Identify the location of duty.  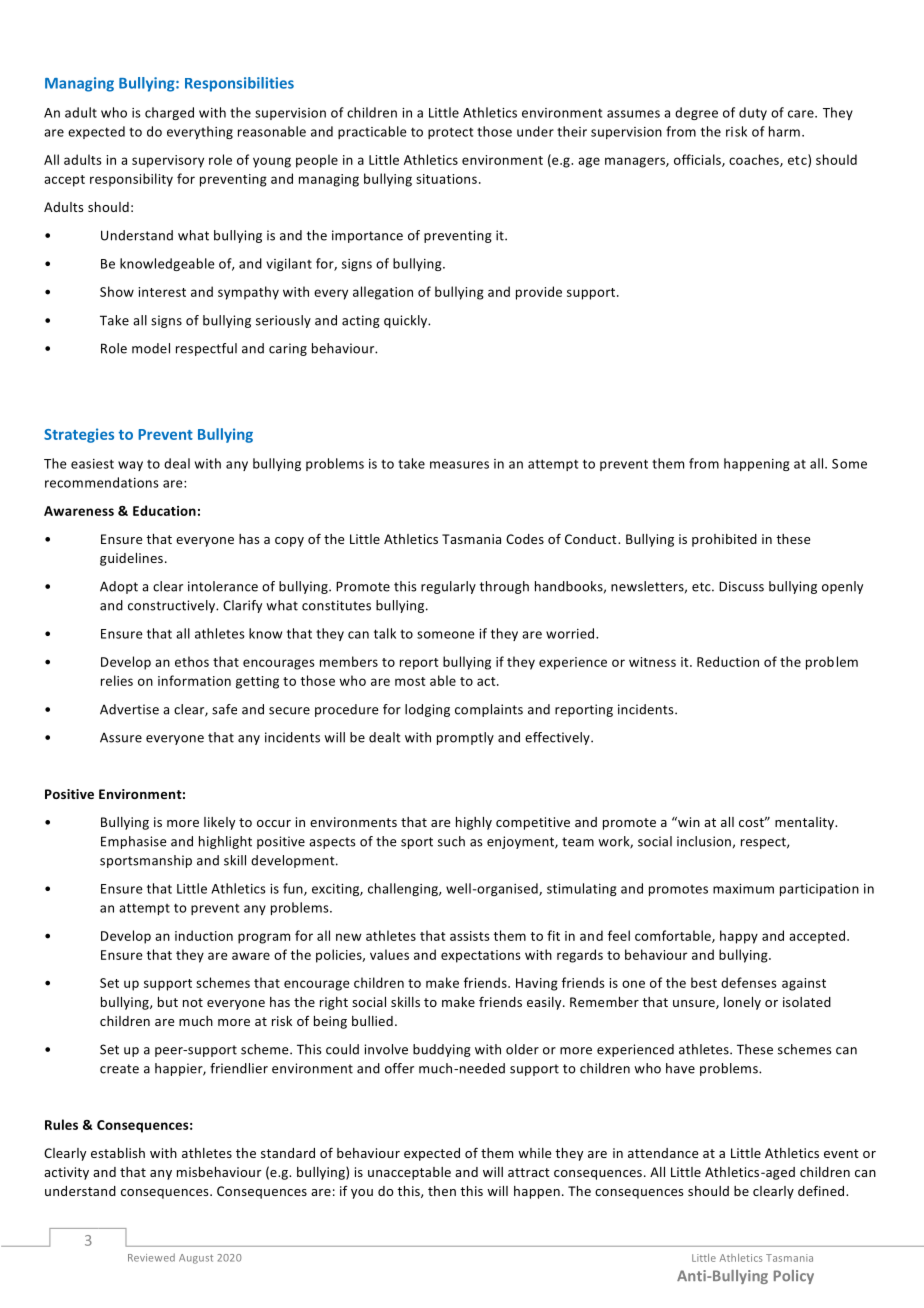
(753, 113).
